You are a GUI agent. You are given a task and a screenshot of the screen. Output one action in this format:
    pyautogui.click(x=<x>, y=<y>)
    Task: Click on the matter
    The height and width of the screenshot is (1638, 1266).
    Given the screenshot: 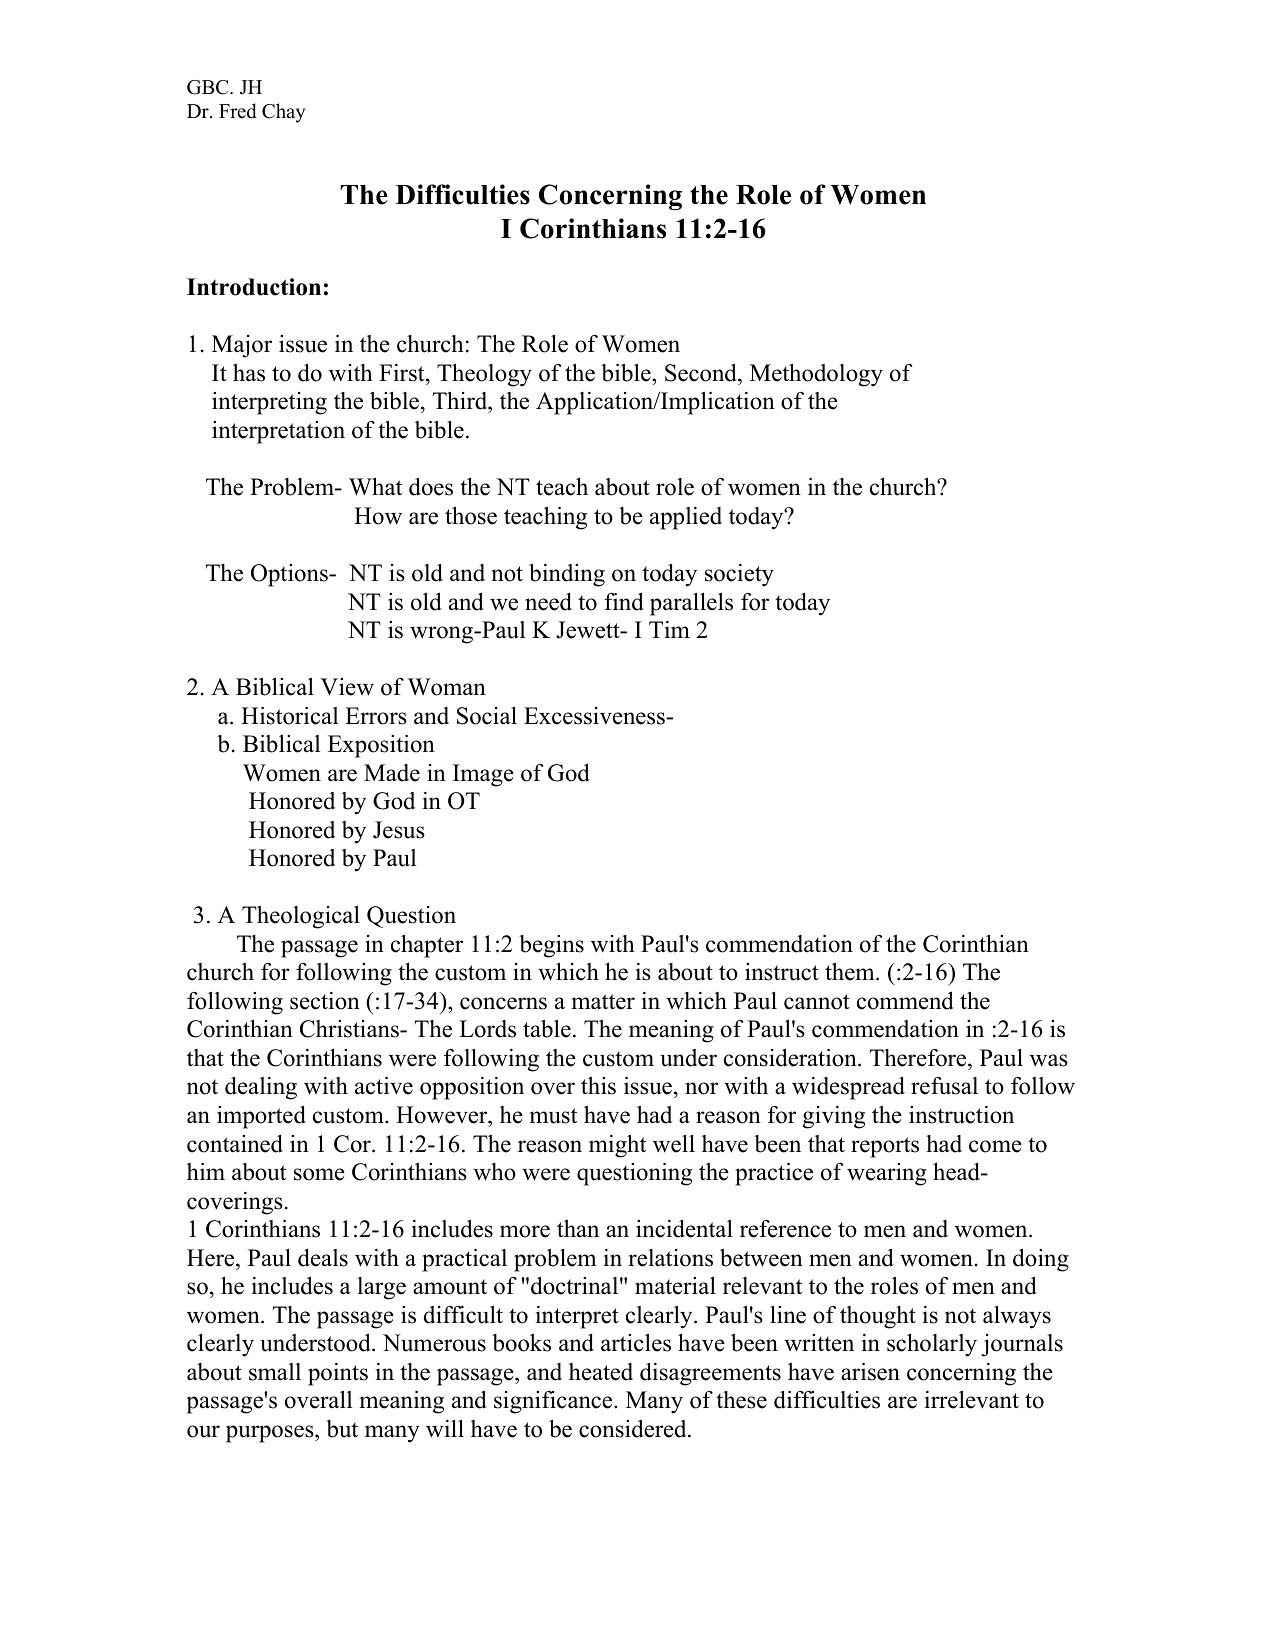 What is the action you would take?
    pyautogui.click(x=603, y=1002)
